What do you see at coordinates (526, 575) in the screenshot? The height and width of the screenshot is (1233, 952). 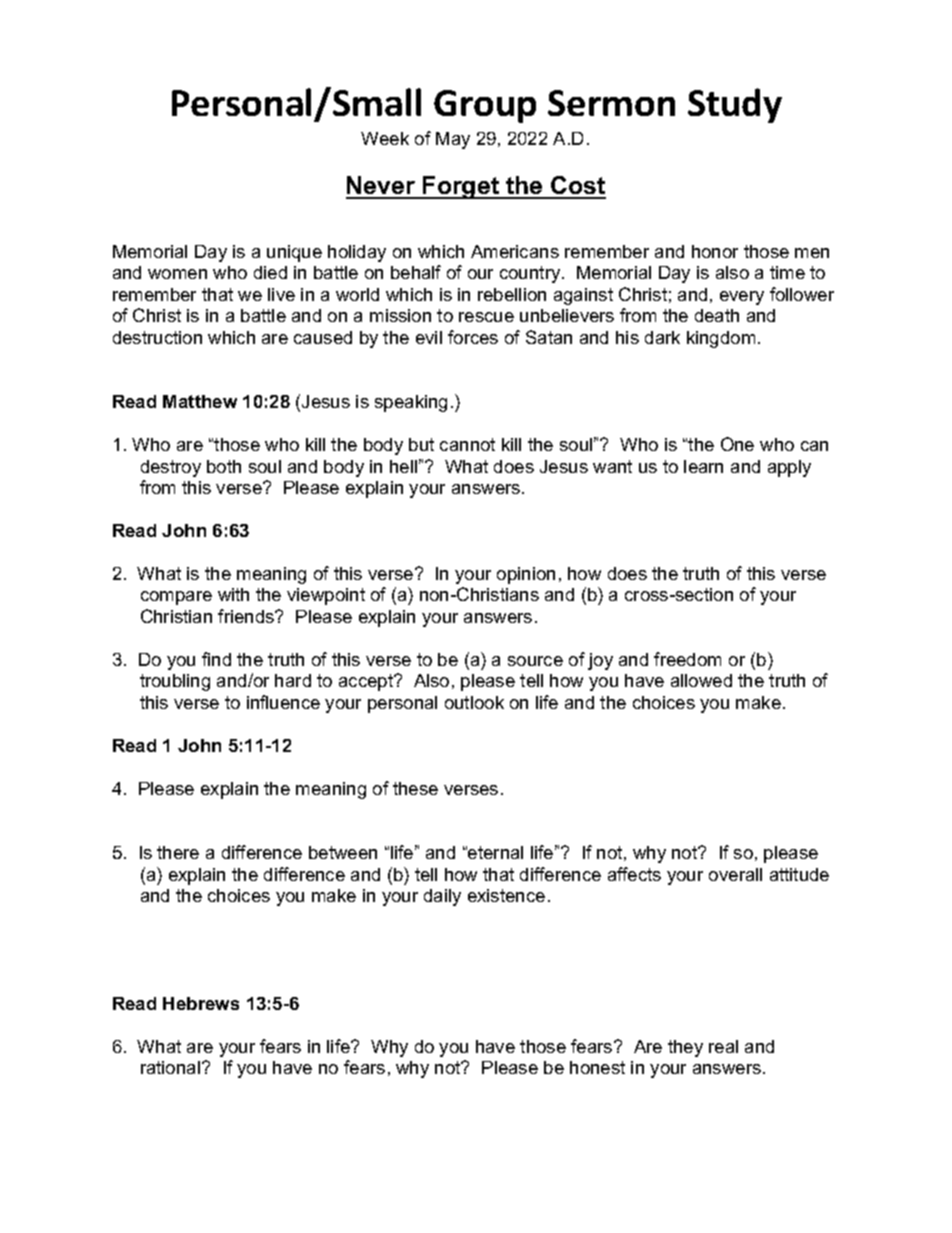 I see `opinion` at bounding box center [526, 575].
